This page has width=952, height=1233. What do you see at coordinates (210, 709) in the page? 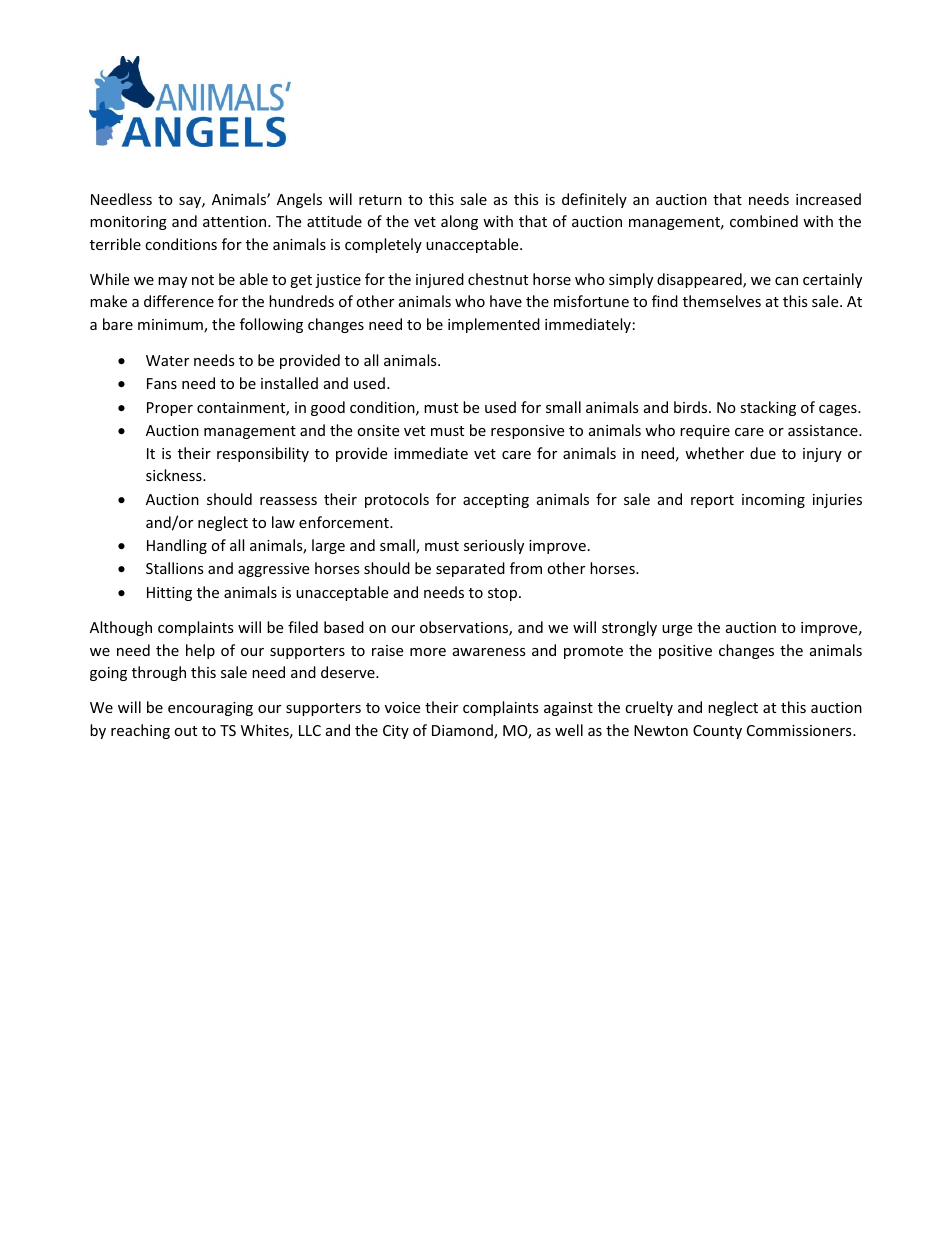
I see `encouraging` at bounding box center [210, 709].
